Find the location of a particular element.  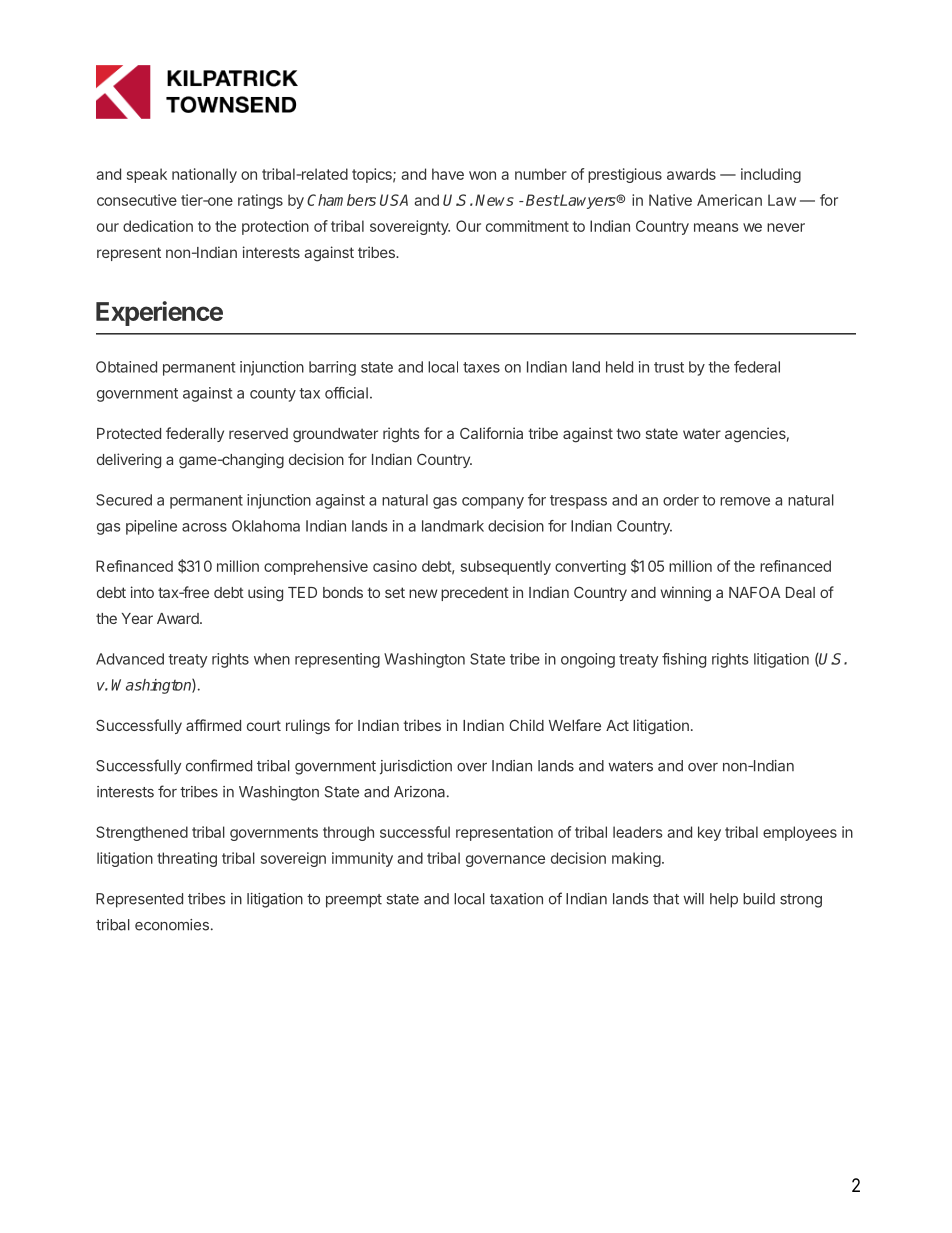

nationally is located at coordinates (204, 175).
